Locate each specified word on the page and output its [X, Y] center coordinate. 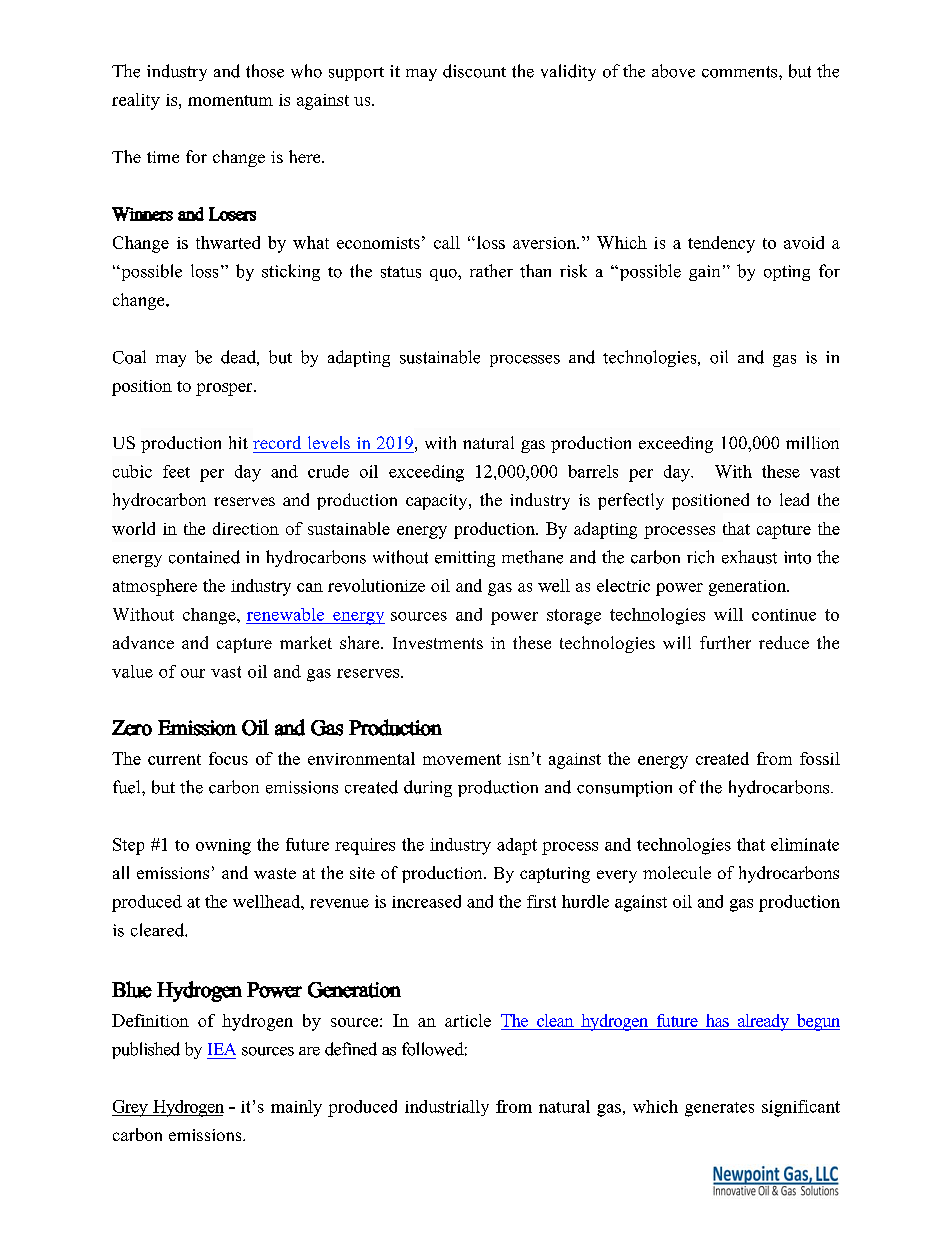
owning [223, 847]
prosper [225, 389]
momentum [230, 100]
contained [204, 557]
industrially [447, 1108]
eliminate [805, 844]
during [428, 788]
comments [741, 72]
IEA [222, 1049]
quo [444, 275]
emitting [465, 559]
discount [474, 71]
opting [787, 273]
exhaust [749, 557]
